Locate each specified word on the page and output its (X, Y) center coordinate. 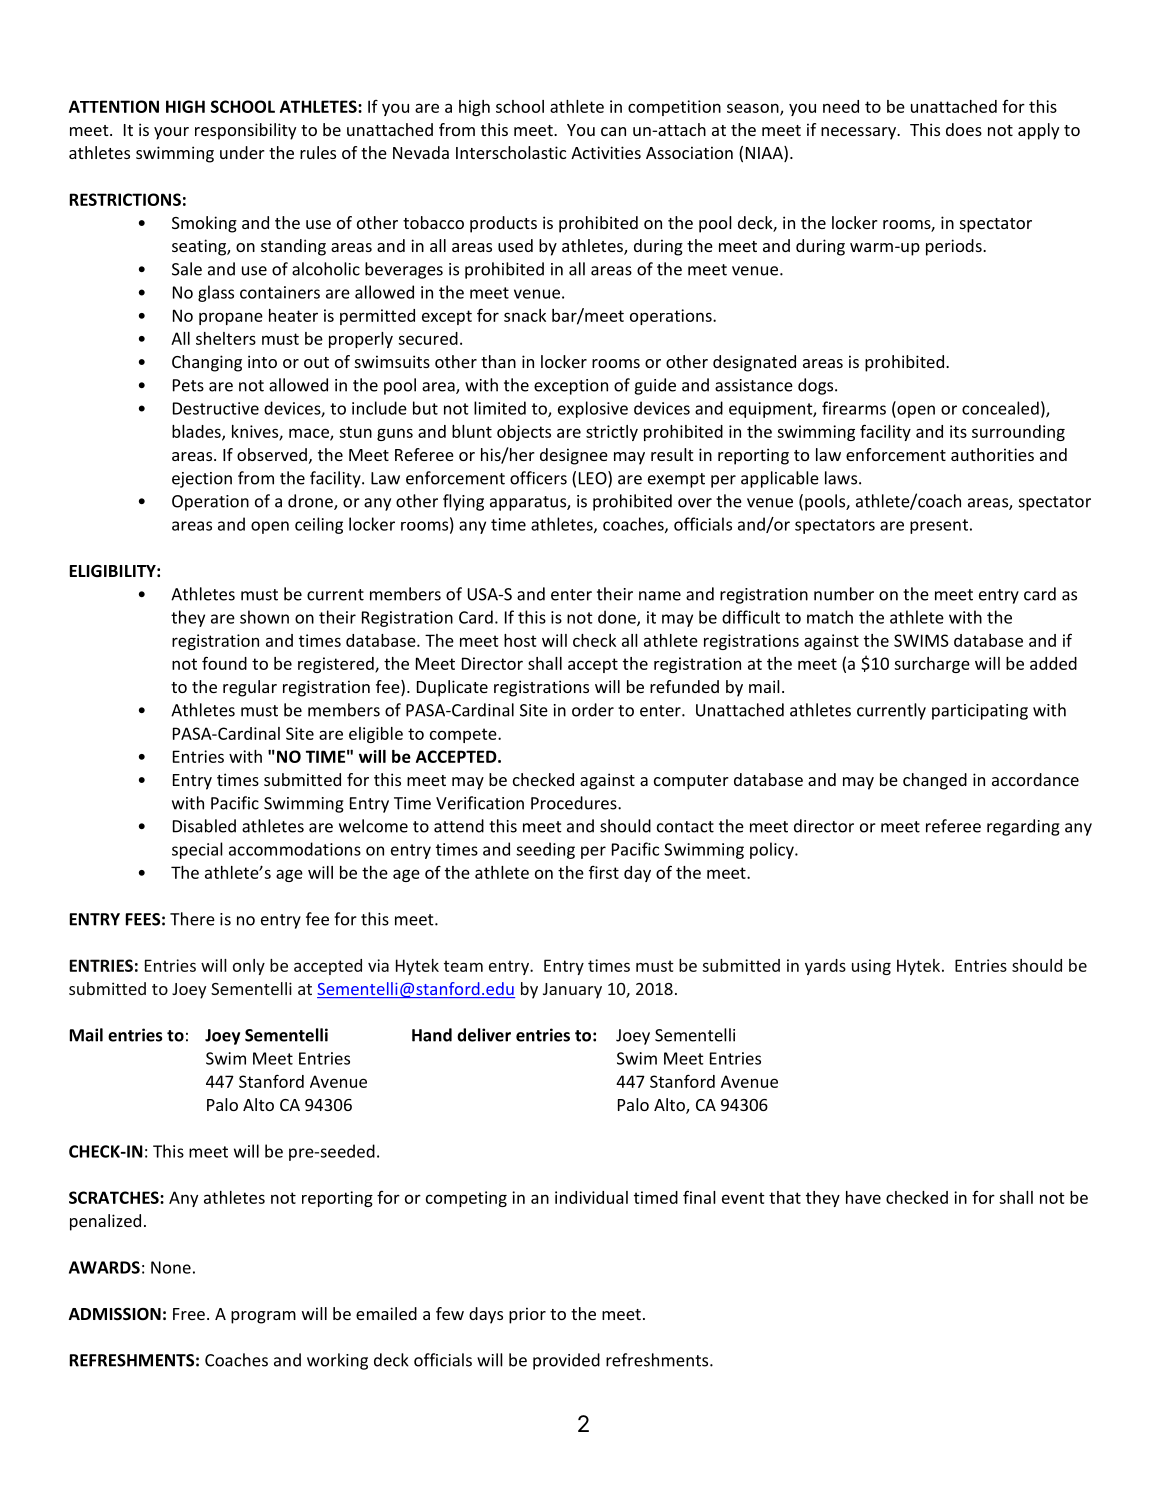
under (242, 152)
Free (189, 1314)
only (249, 967)
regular (250, 688)
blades (197, 432)
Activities (606, 152)
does (964, 129)
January (572, 991)
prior (527, 1315)
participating (980, 712)
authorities (992, 454)
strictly (612, 433)
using (871, 967)
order (593, 710)
